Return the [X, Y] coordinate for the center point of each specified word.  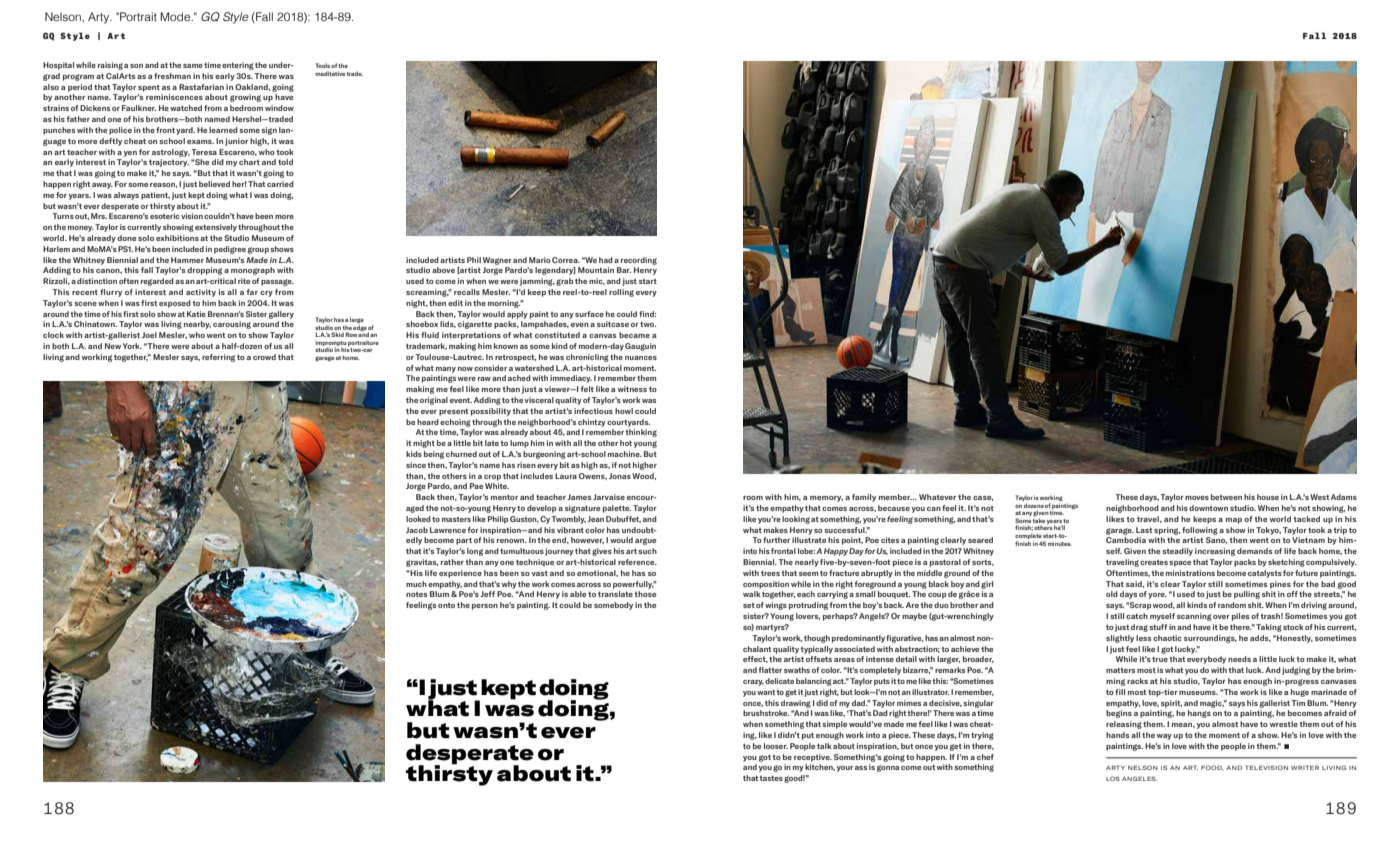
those [645, 594]
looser [776, 746]
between [1226, 497]
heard [428, 422]
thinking [641, 433]
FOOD [1212, 767]
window [279, 108]
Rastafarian [201, 87]
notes [416, 594]
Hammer [187, 260]
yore [1157, 596]
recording [639, 261]
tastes [771, 778]
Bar [624, 270]
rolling [621, 293]
